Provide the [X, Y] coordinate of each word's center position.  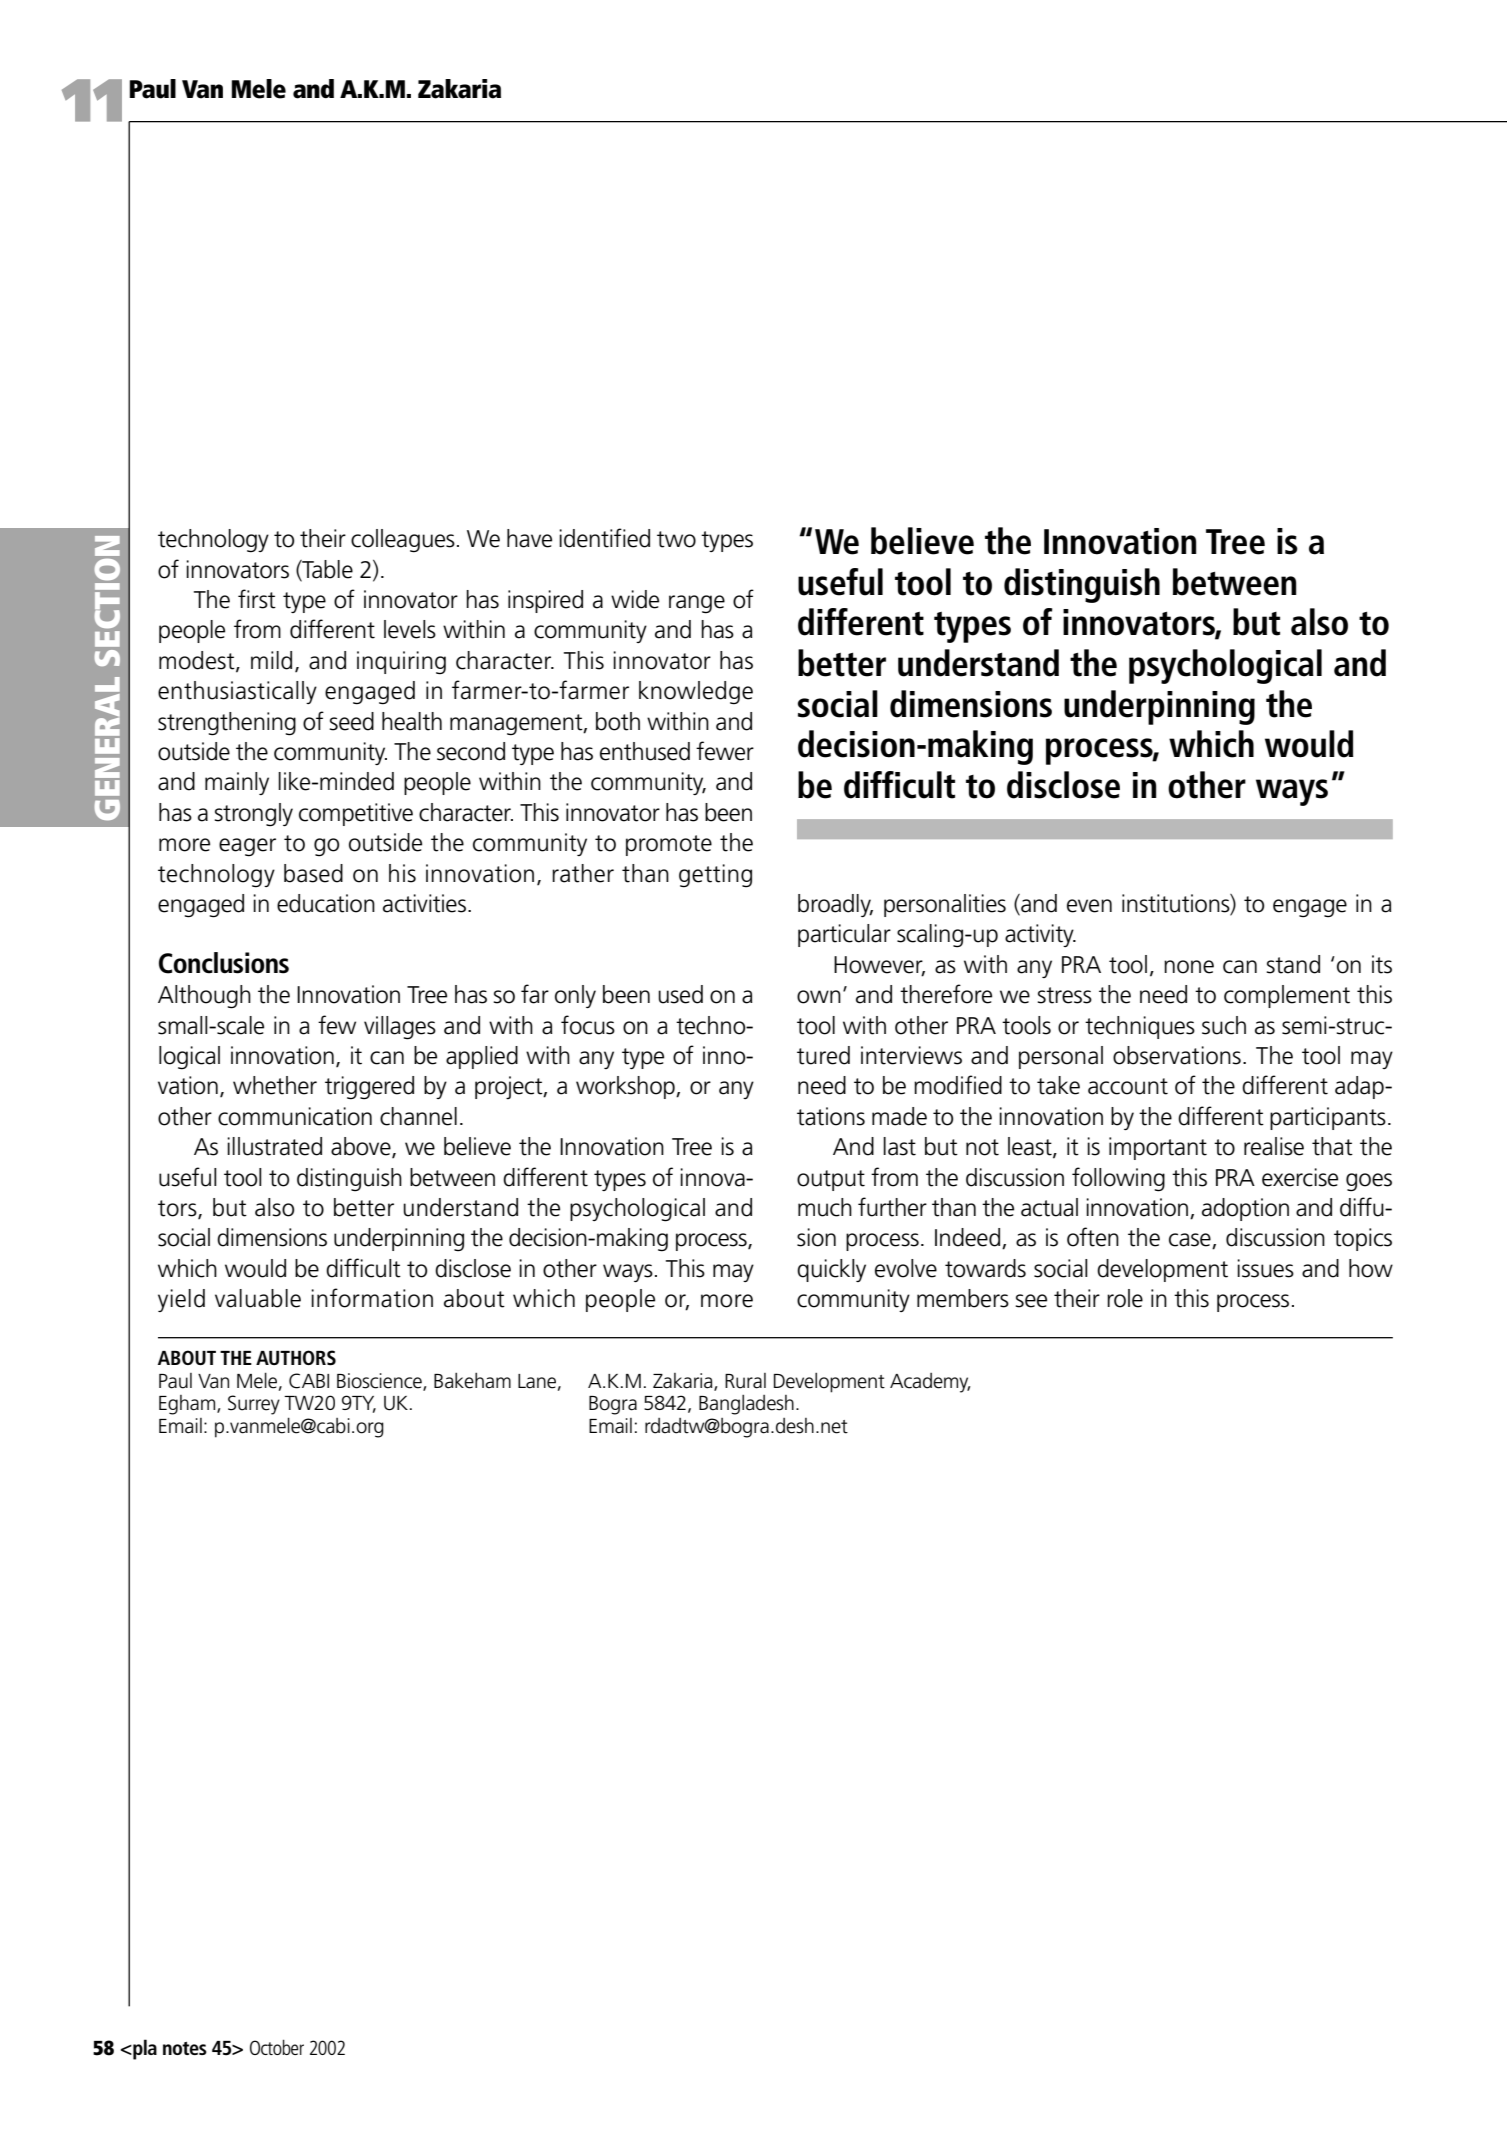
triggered [369, 1088]
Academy [930, 1383]
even [1089, 906]
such [1224, 1025]
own [819, 997]
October [277, 2047]
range [697, 604]
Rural [745, 1381]
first [257, 599]
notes [185, 2048]
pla [144, 2049]
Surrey [254, 1405]
